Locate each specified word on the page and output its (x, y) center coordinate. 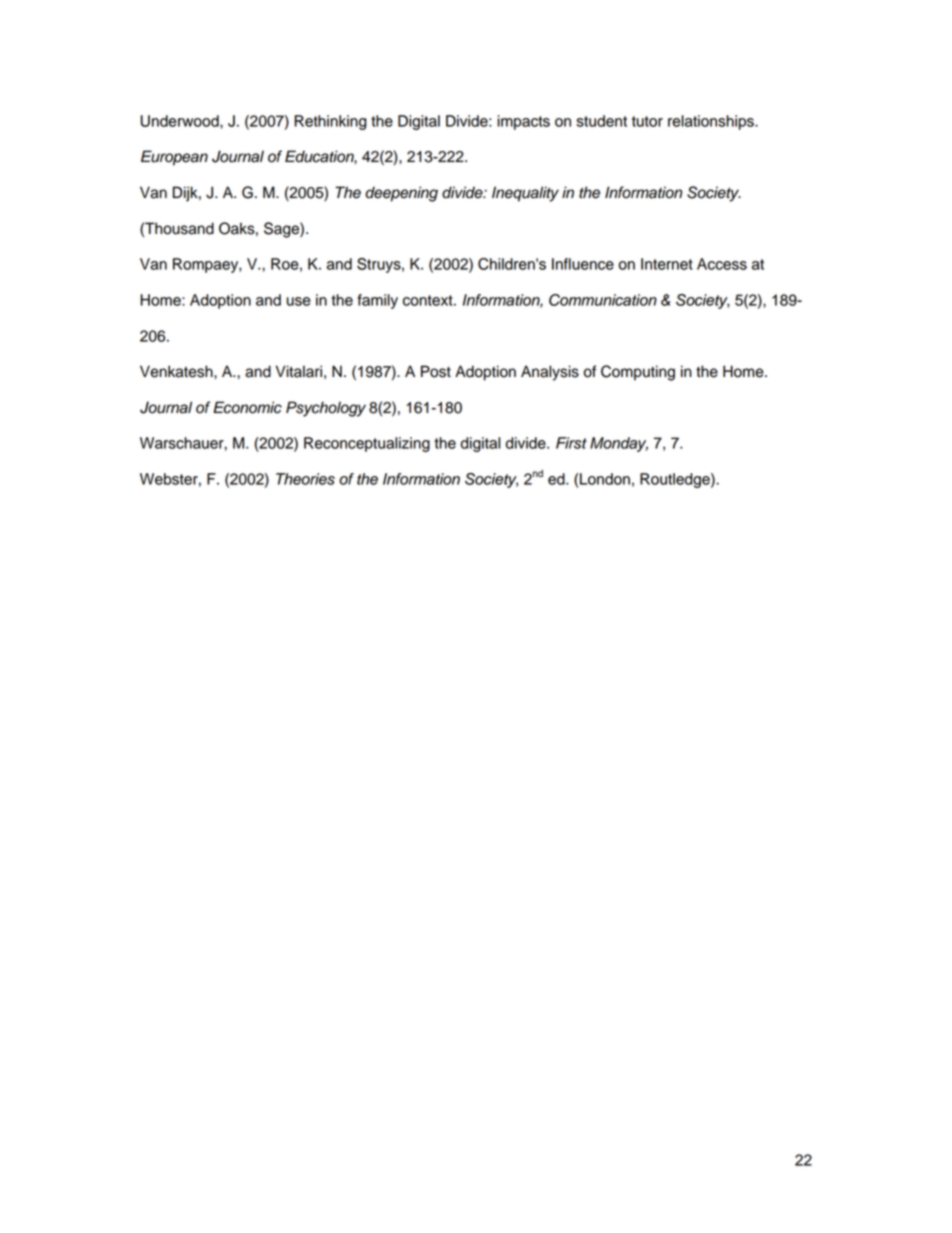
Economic (247, 407)
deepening (401, 194)
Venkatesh (177, 371)
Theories (305, 479)
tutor (647, 121)
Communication (603, 300)
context (429, 300)
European (174, 158)
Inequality (525, 194)
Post (436, 371)
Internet (667, 264)
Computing (638, 373)
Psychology (326, 409)
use (299, 301)
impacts (523, 122)
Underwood (181, 121)
